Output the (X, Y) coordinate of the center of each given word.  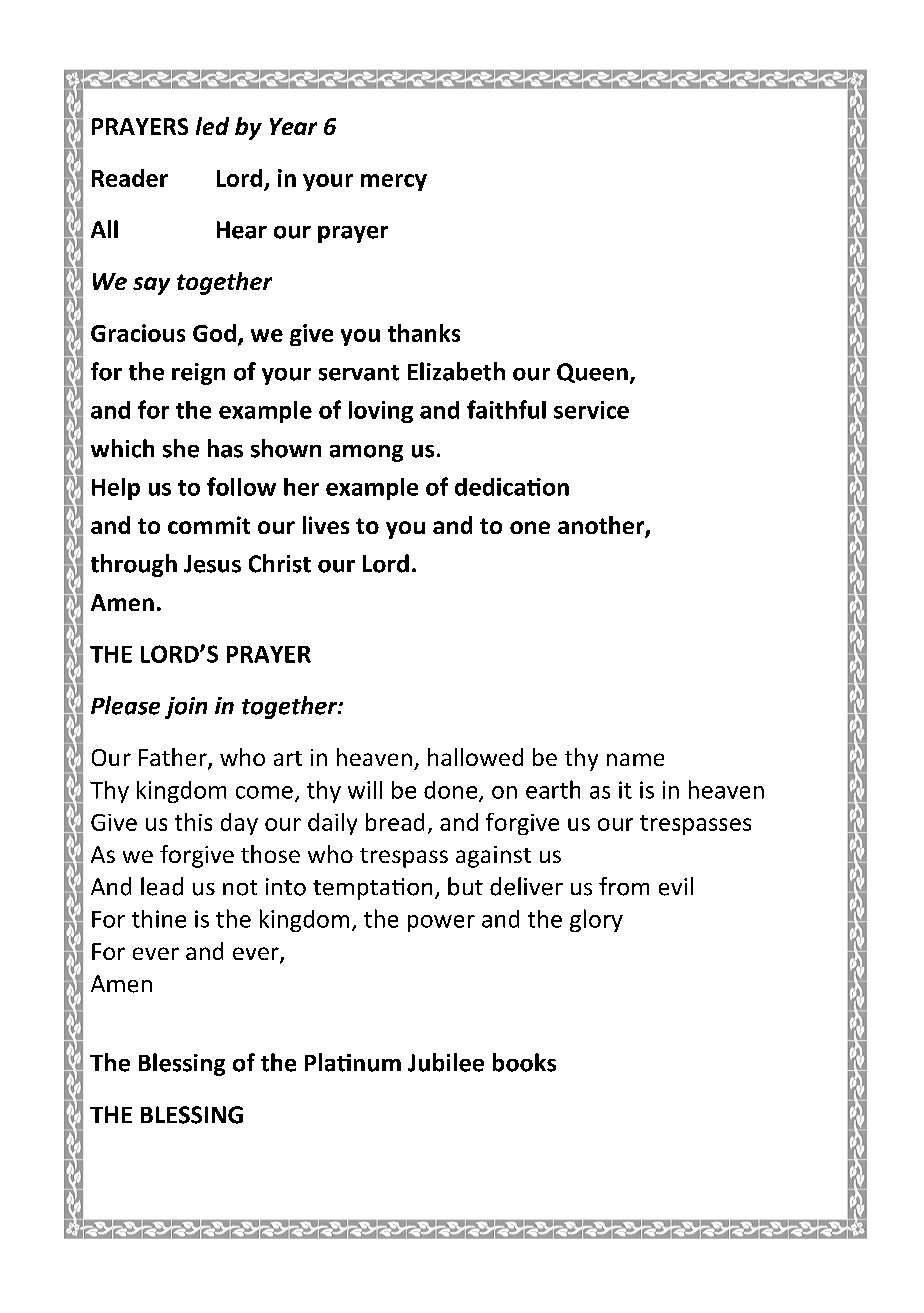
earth (553, 789)
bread (395, 822)
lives (326, 525)
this (193, 822)
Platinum (353, 1062)
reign (198, 374)
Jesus (212, 564)
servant (359, 373)
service (591, 410)
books (524, 1062)
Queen (592, 373)
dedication (512, 487)
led (212, 126)
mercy (394, 182)
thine (159, 919)
